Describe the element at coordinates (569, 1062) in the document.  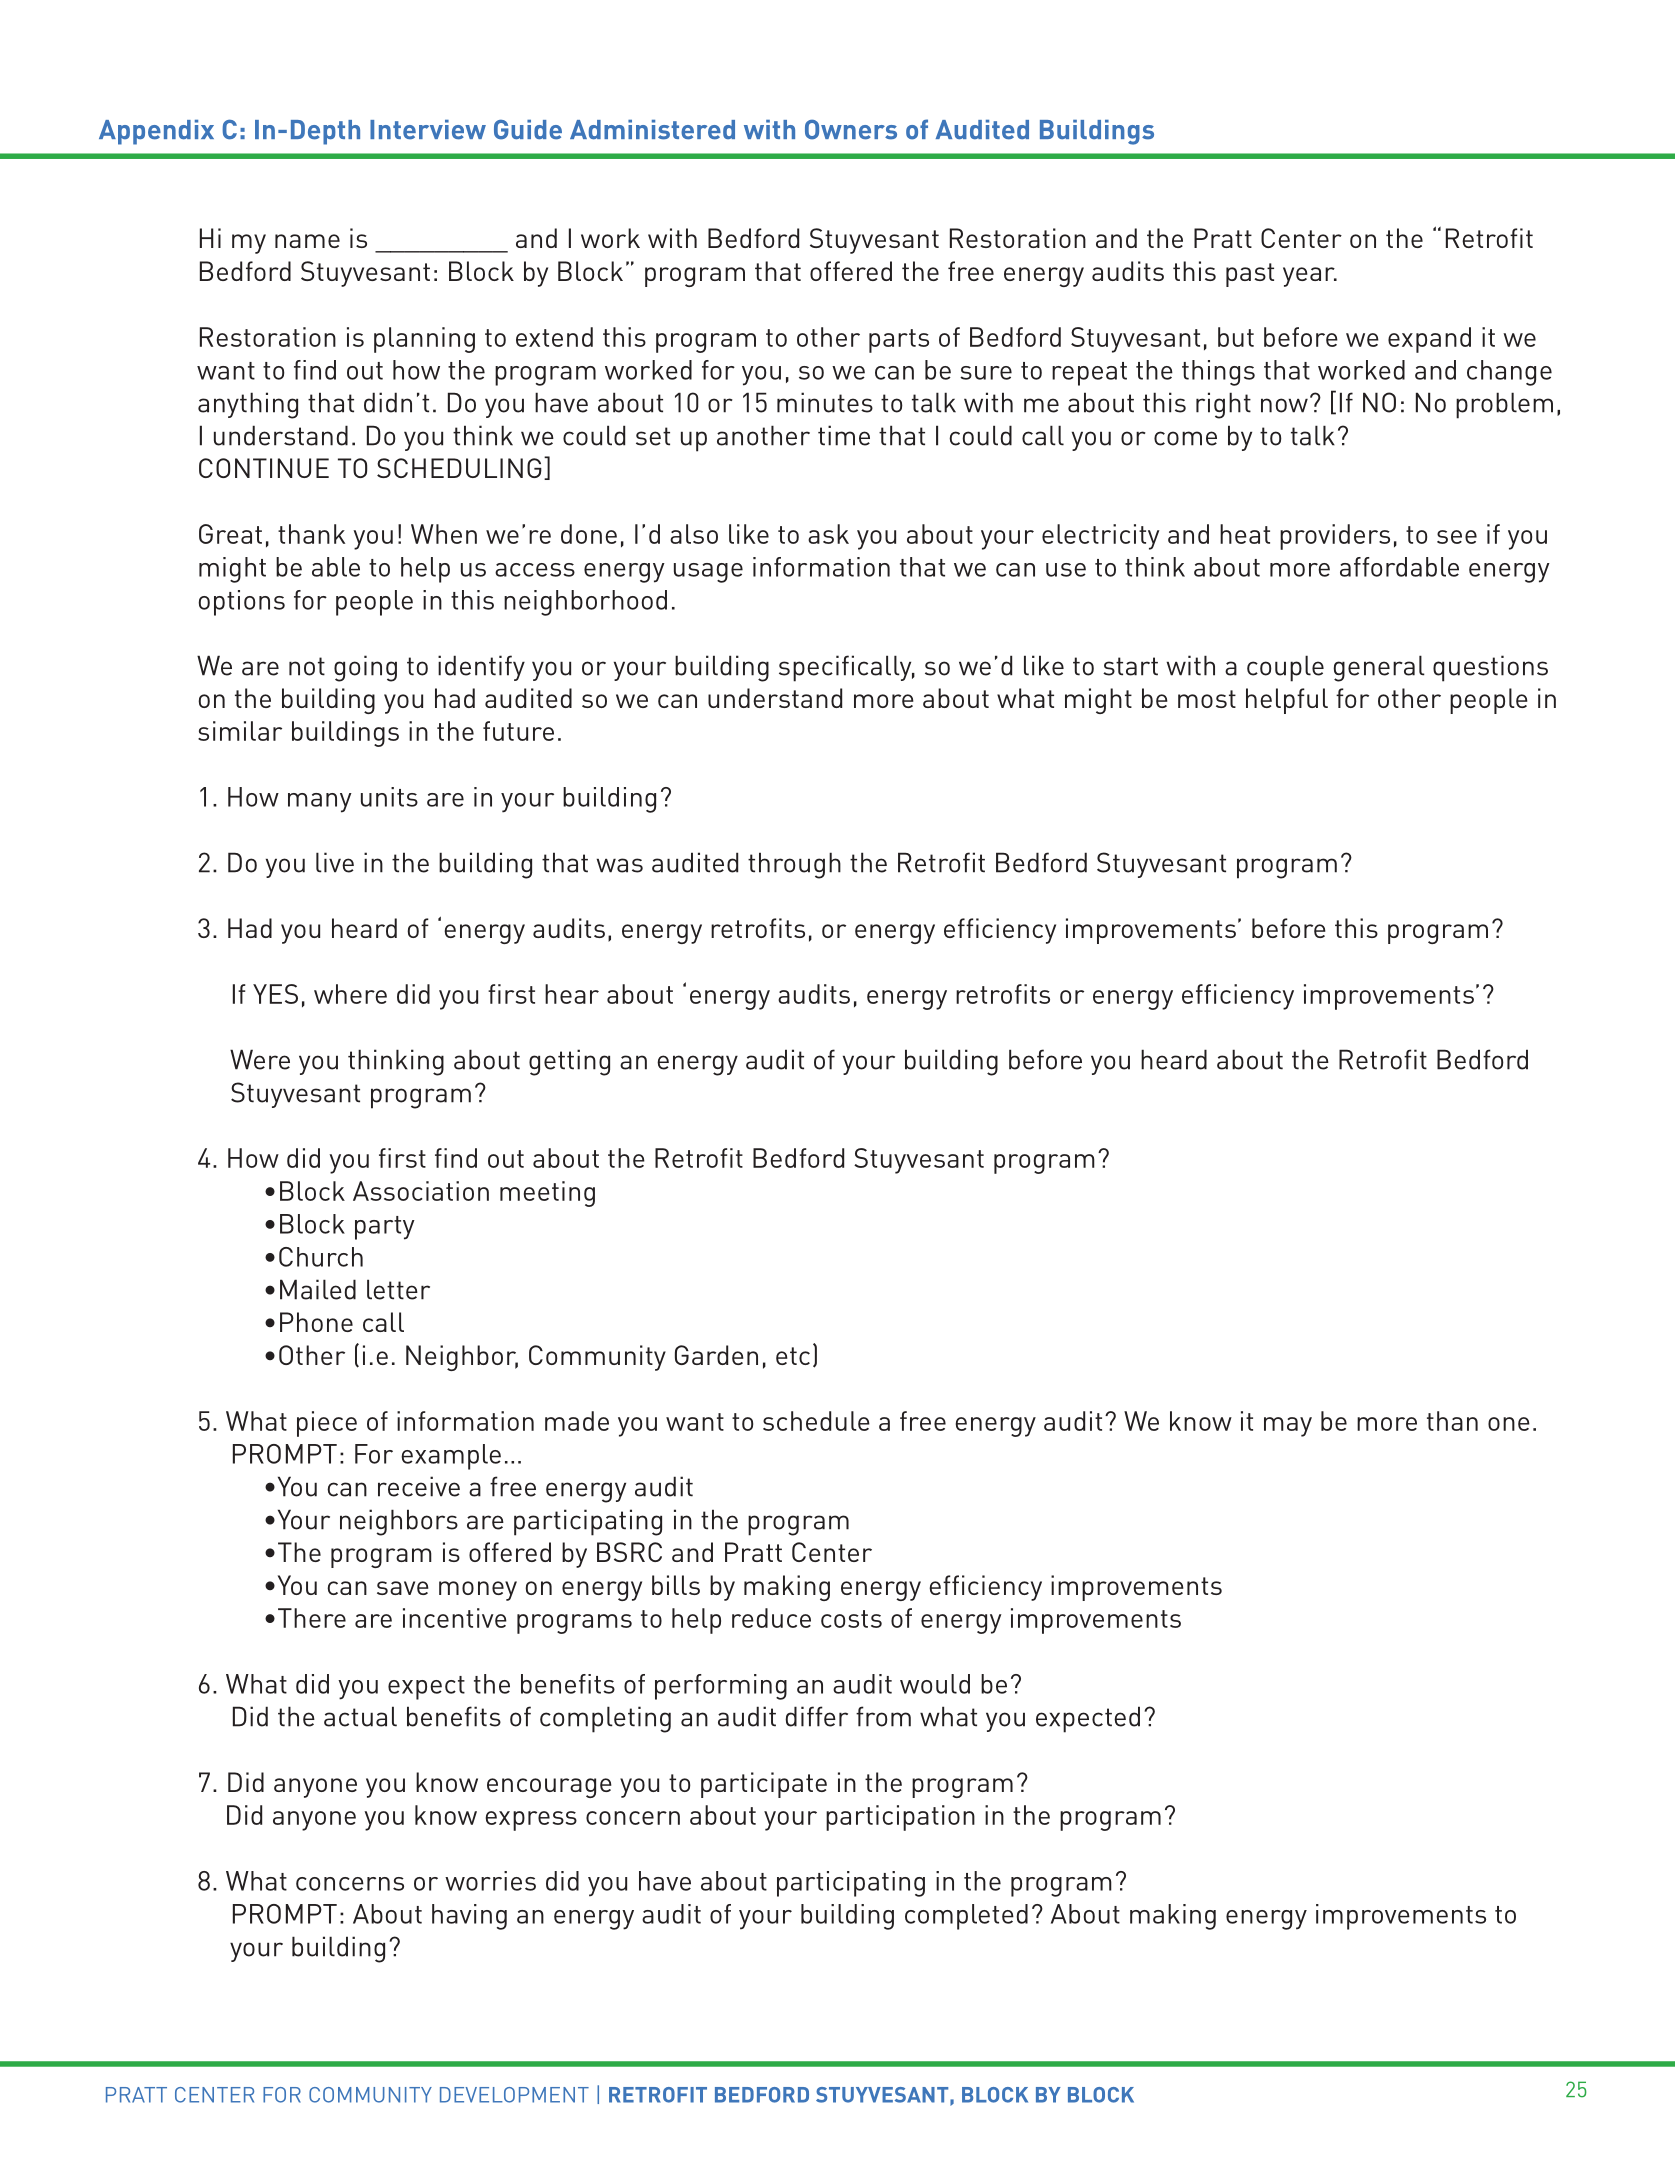
I see `getting` at that location.
